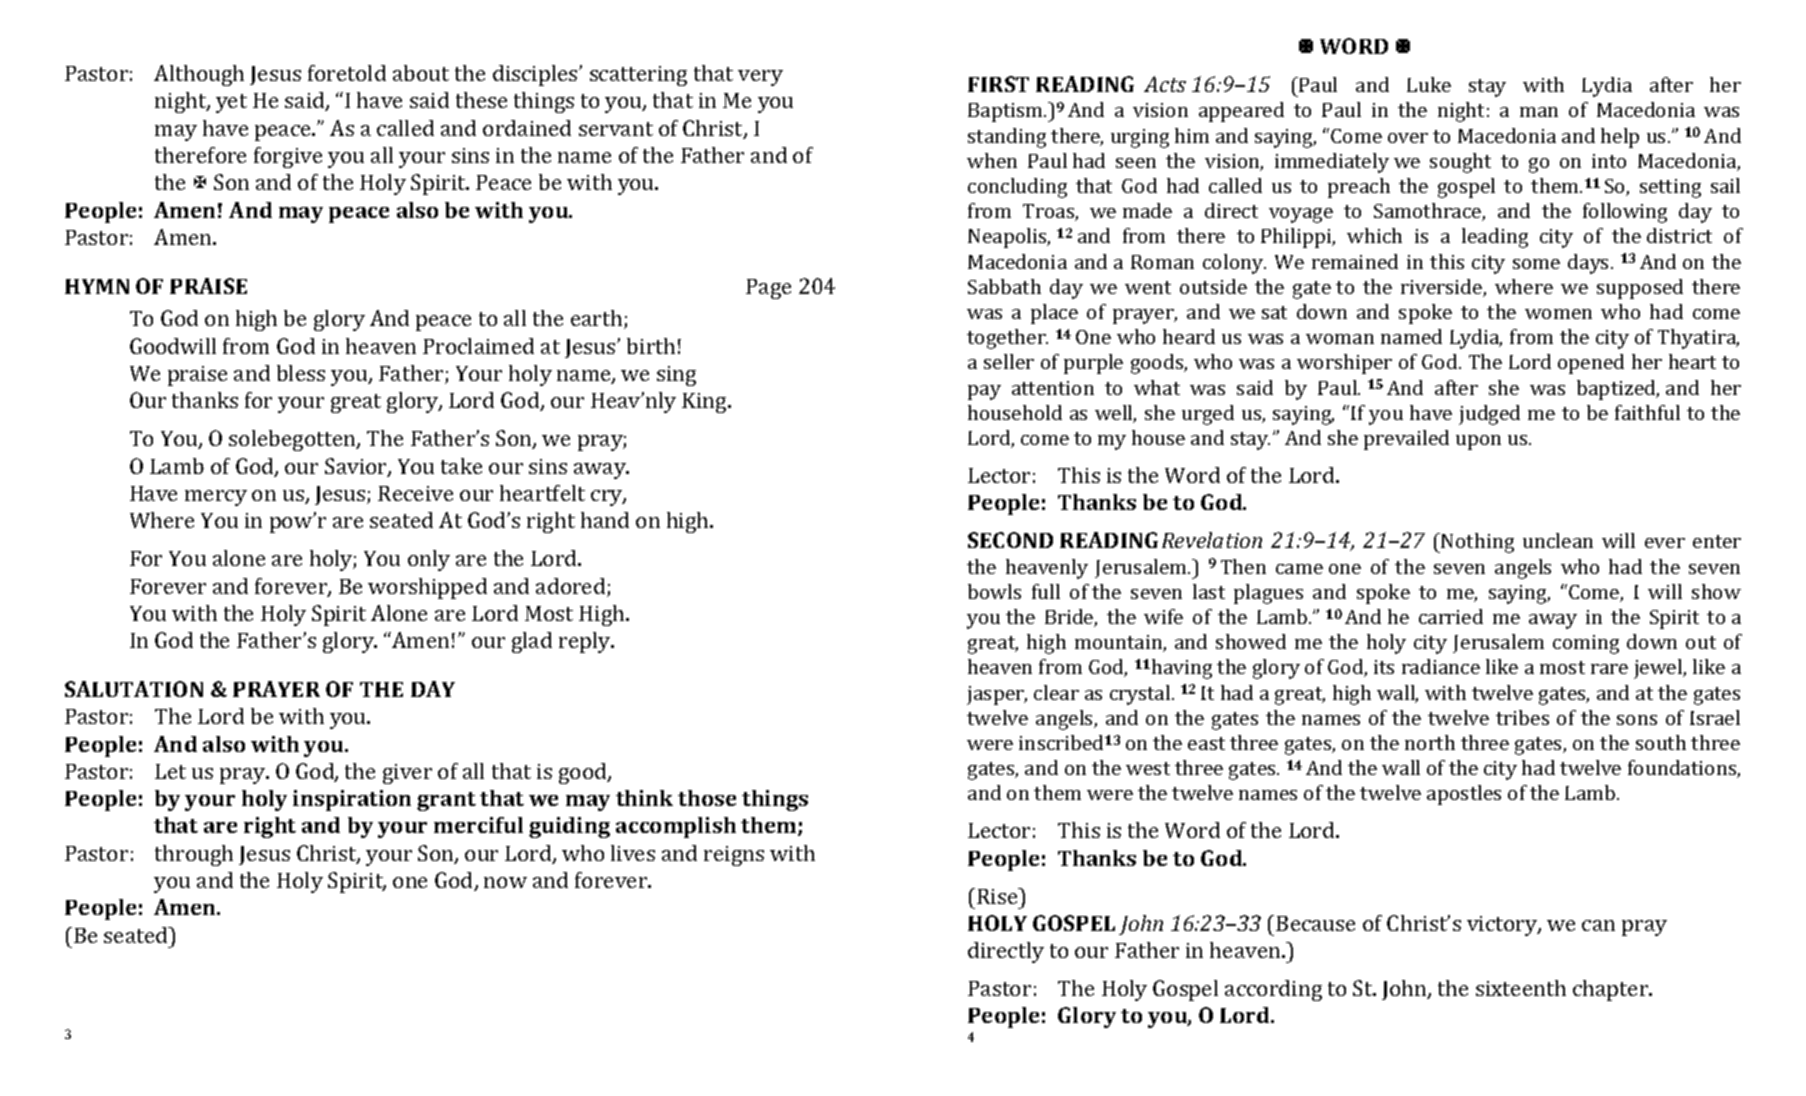  What do you see at coordinates (231, 103) in the screenshot?
I see `yet` at bounding box center [231, 103].
